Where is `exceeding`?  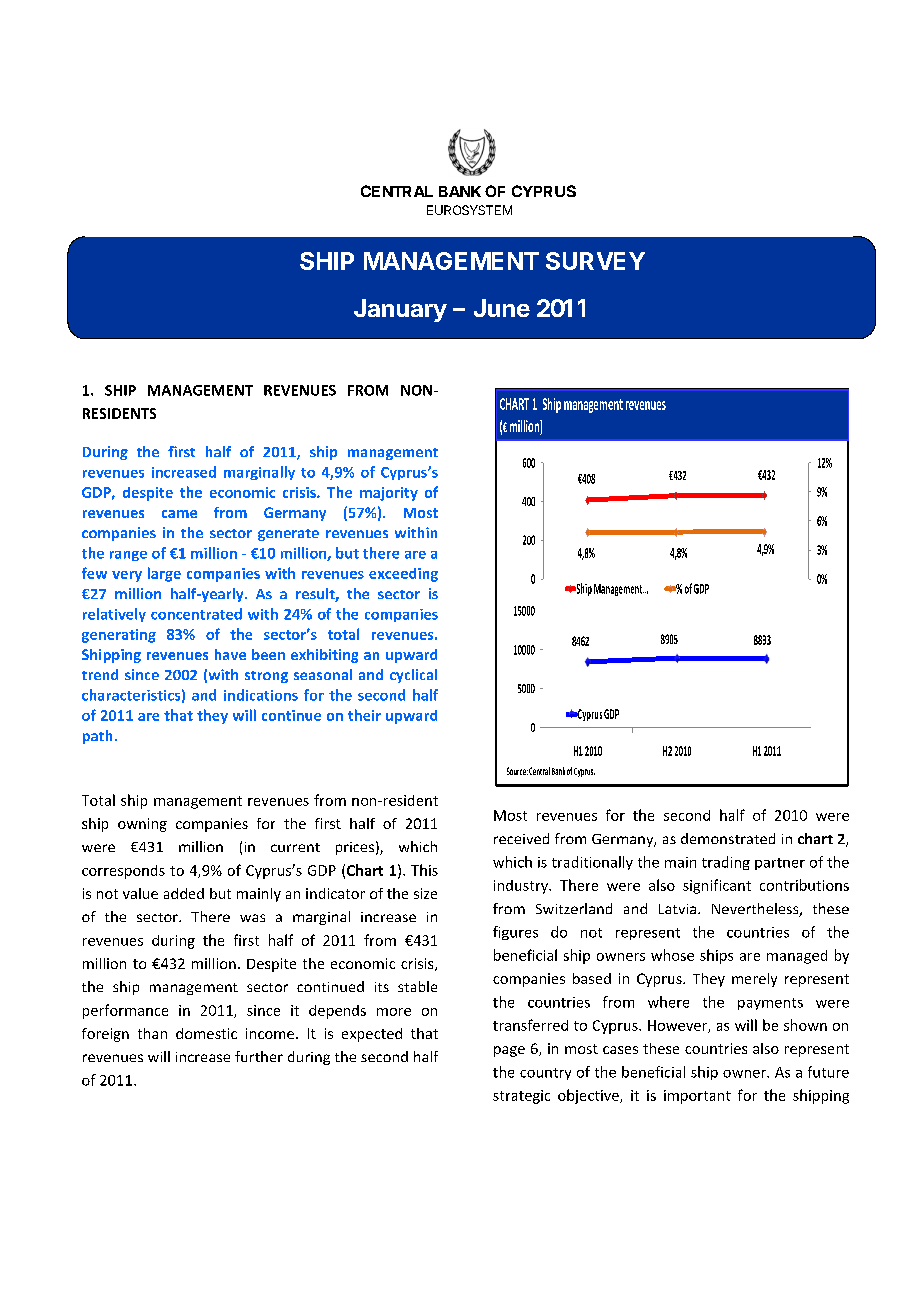 exceeding is located at coordinates (403, 575).
